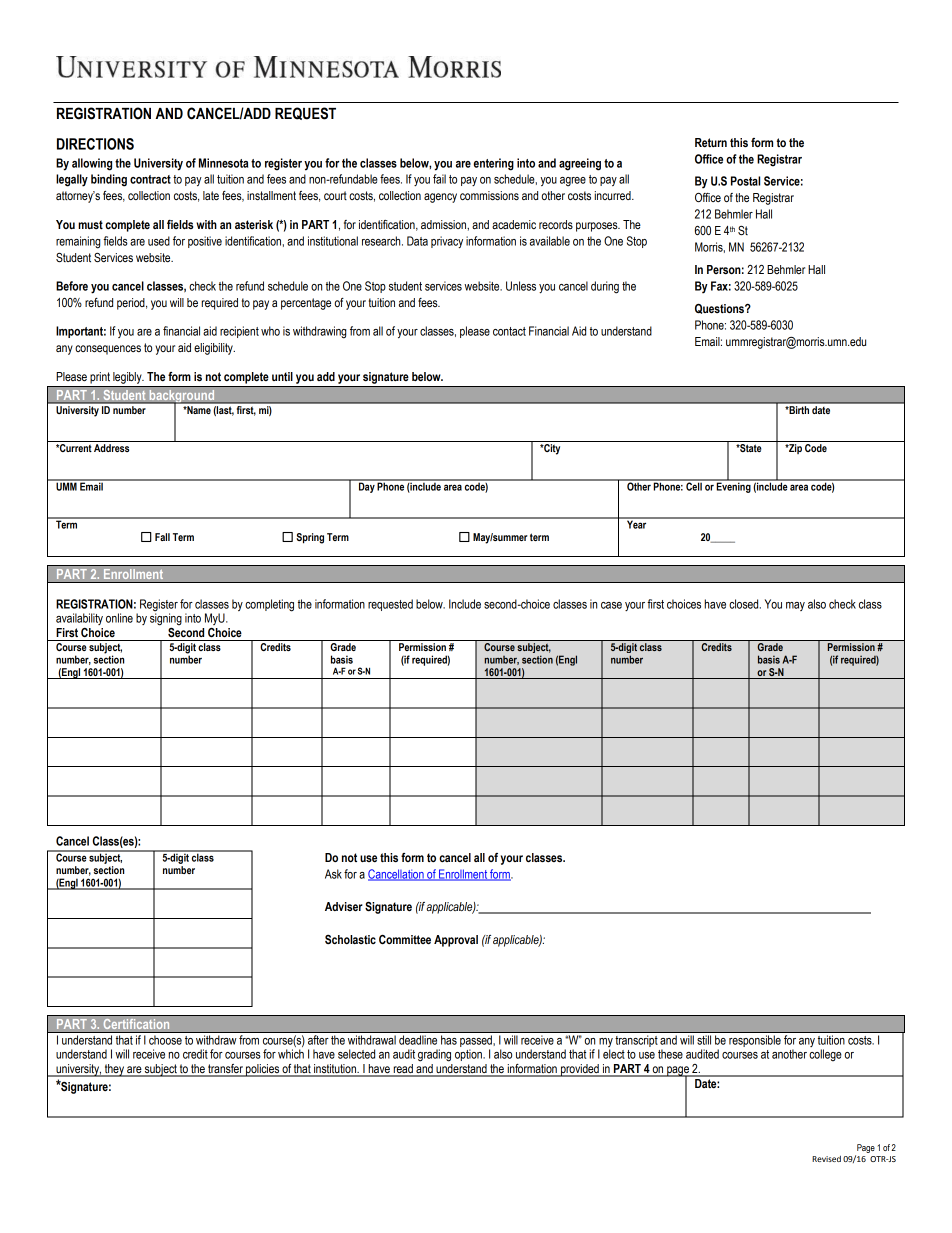 The image size is (952, 1233). I want to click on contract, so click(150, 179).
